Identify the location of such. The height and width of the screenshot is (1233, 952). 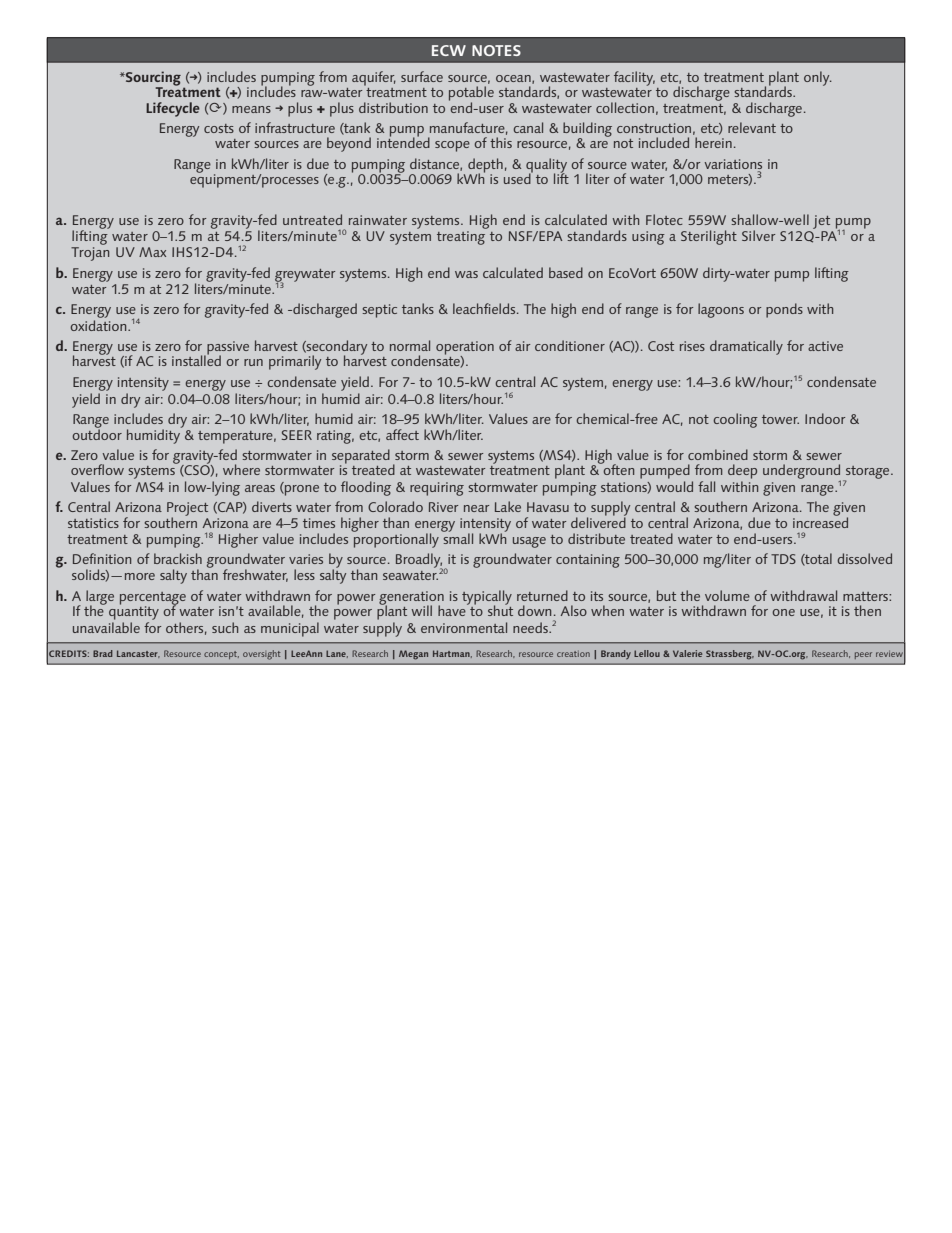
(225, 627).
